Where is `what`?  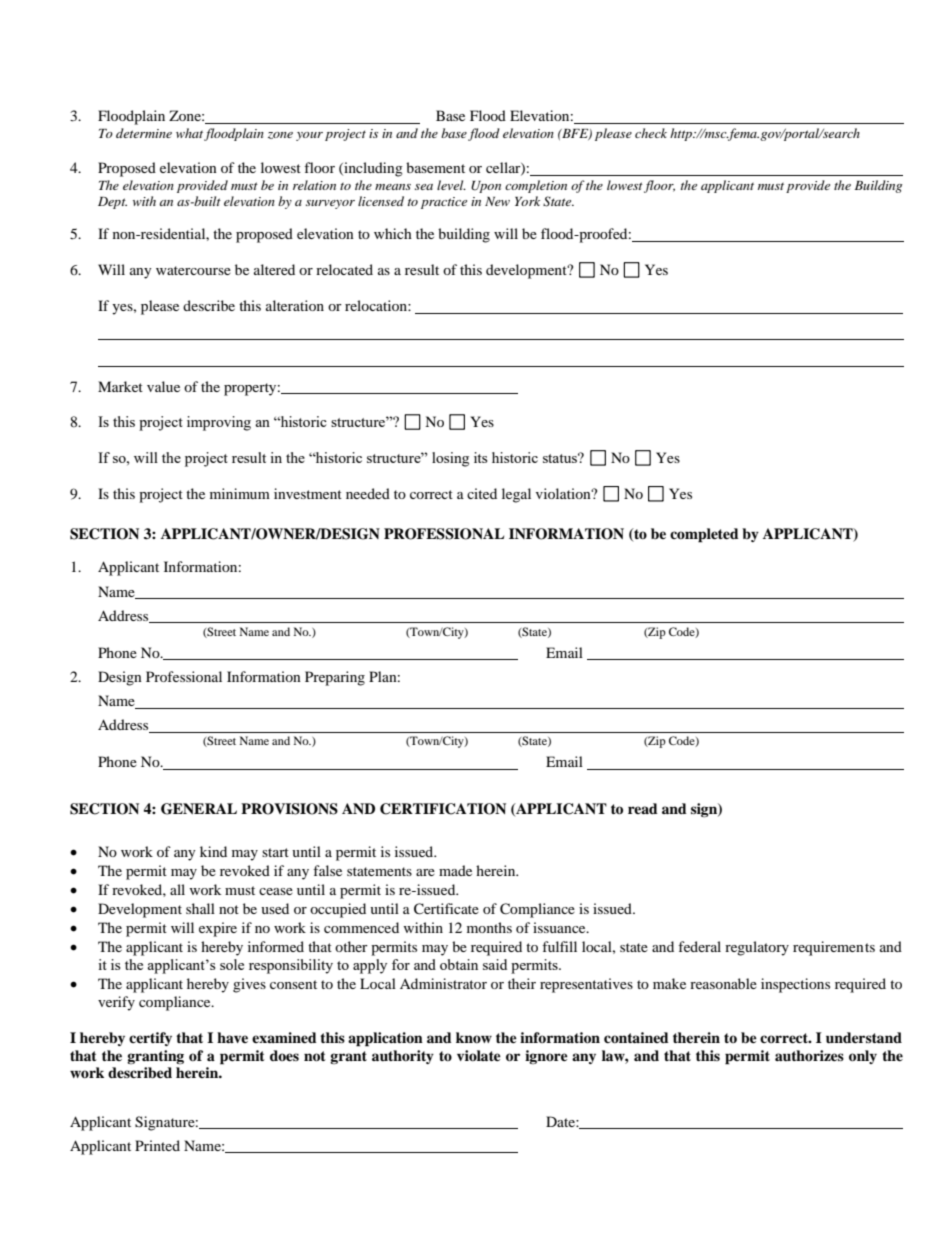
what is located at coordinates (189, 133).
